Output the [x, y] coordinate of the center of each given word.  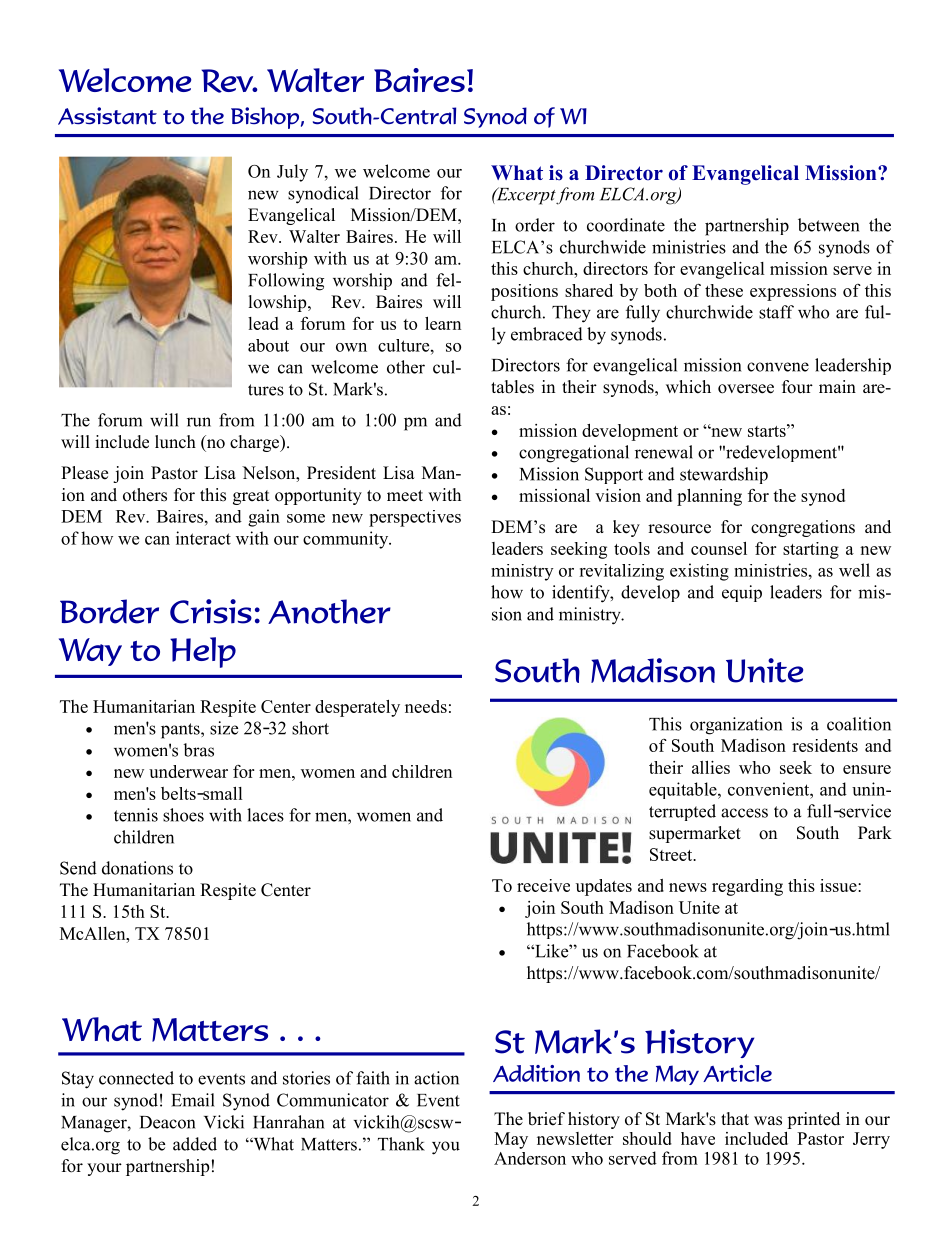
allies [711, 767]
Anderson [530, 1158]
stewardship [724, 475]
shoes [183, 815]
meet [405, 496]
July [292, 173]
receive [543, 885]
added [195, 1144]
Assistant [107, 116]
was [768, 1121]
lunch [175, 442]
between [829, 225]
